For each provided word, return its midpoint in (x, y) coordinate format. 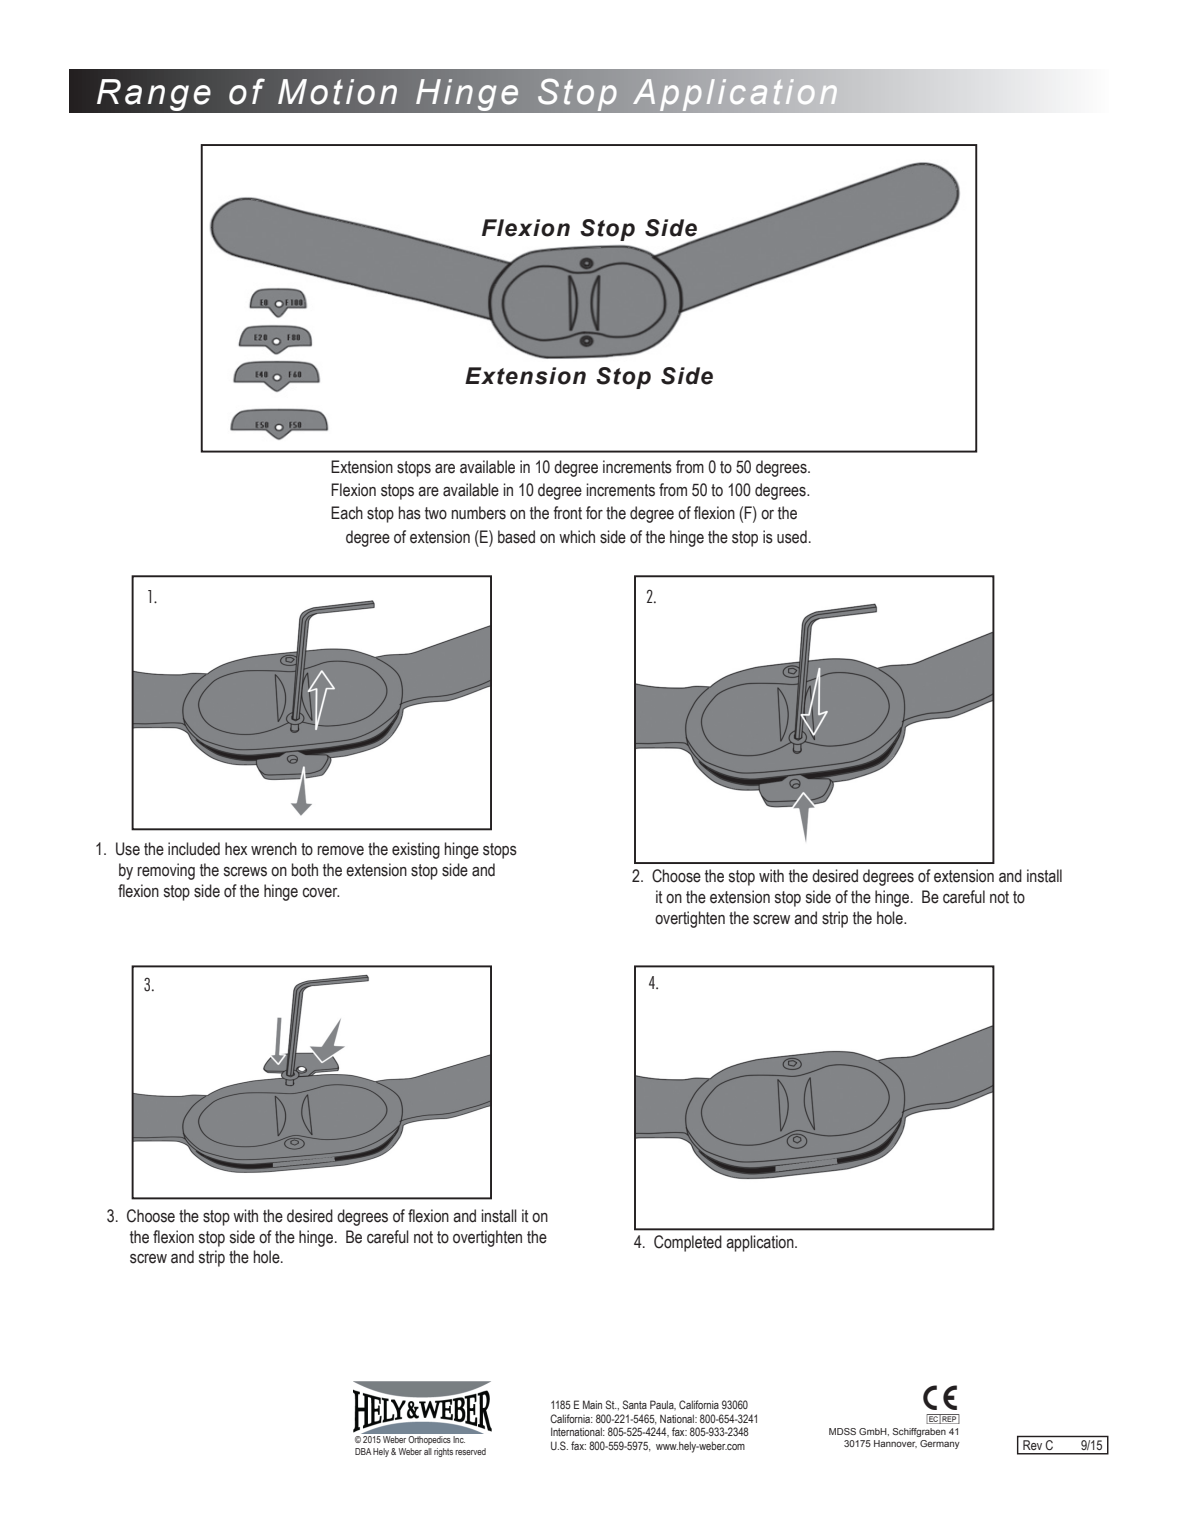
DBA (363, 1451)
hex (236, 849)
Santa (635, 1404)
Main (592, 1404)
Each (347, 513)
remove (341, 851)
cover (320, 893)
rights (443, 1452)
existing (416, 850)
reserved (470, 1451)
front (567, 513)
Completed (688, 1243)
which (577, 537)
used (792, 537)
